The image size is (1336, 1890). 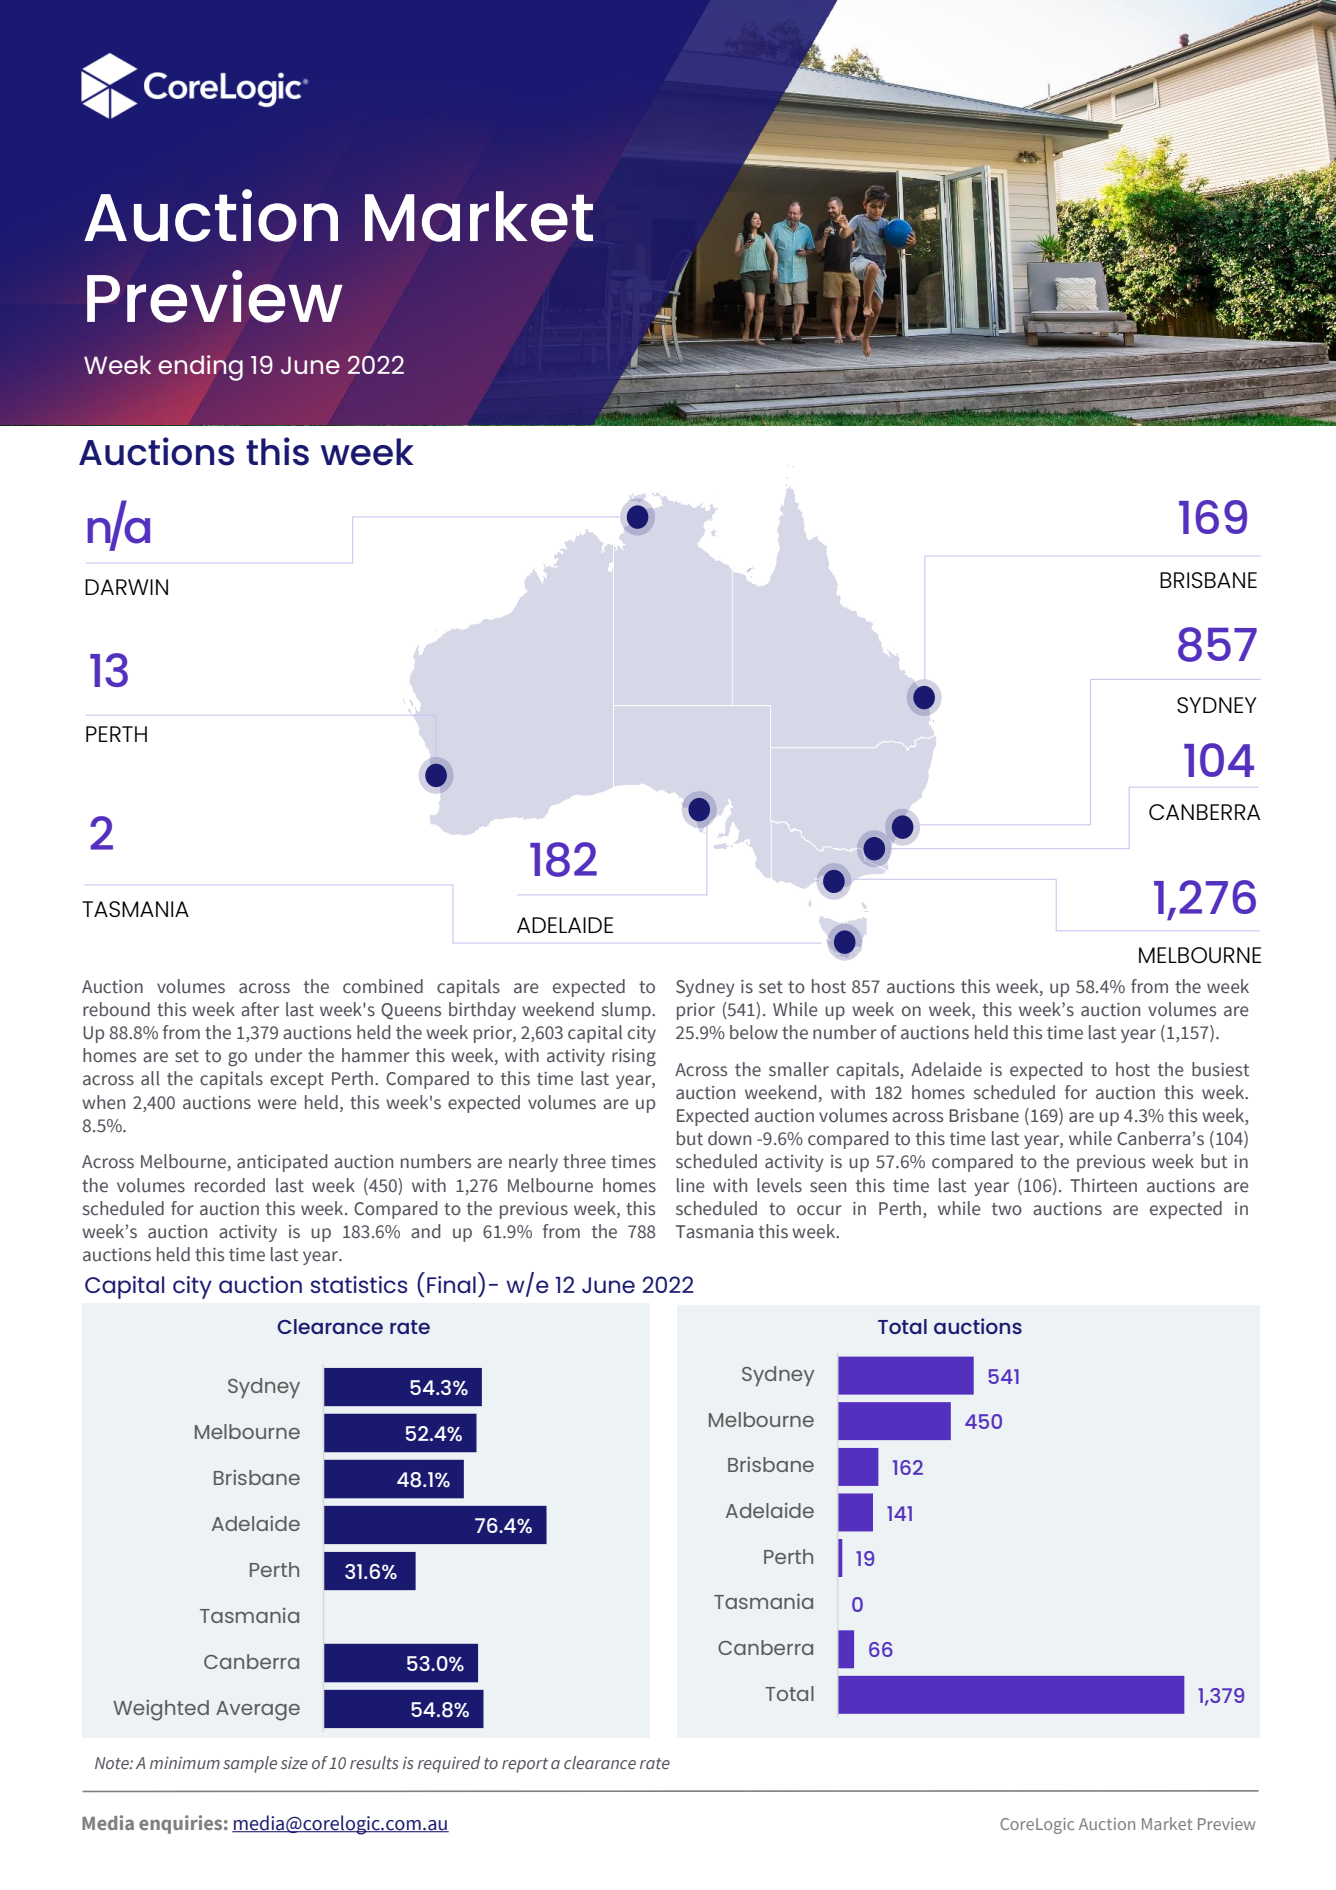 What do you see at coordinates (819, 1210) in the screenshot?
I see `occur` at bounding box center [819, 1210].
